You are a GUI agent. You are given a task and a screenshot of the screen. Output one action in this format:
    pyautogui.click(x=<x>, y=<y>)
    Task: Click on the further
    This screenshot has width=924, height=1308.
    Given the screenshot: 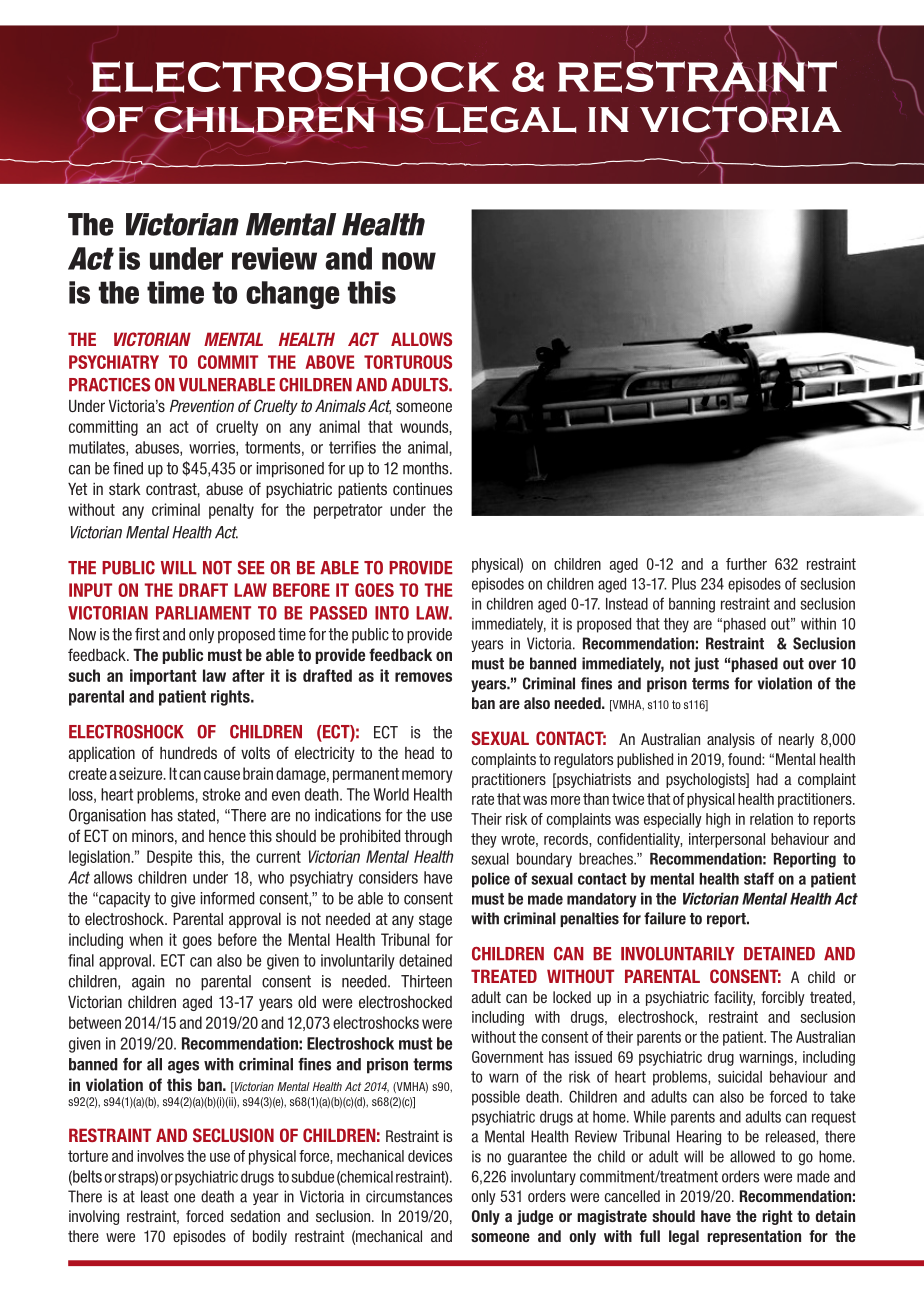 What is the action you would take?
    pyautogui.click(x=746, y=564)
